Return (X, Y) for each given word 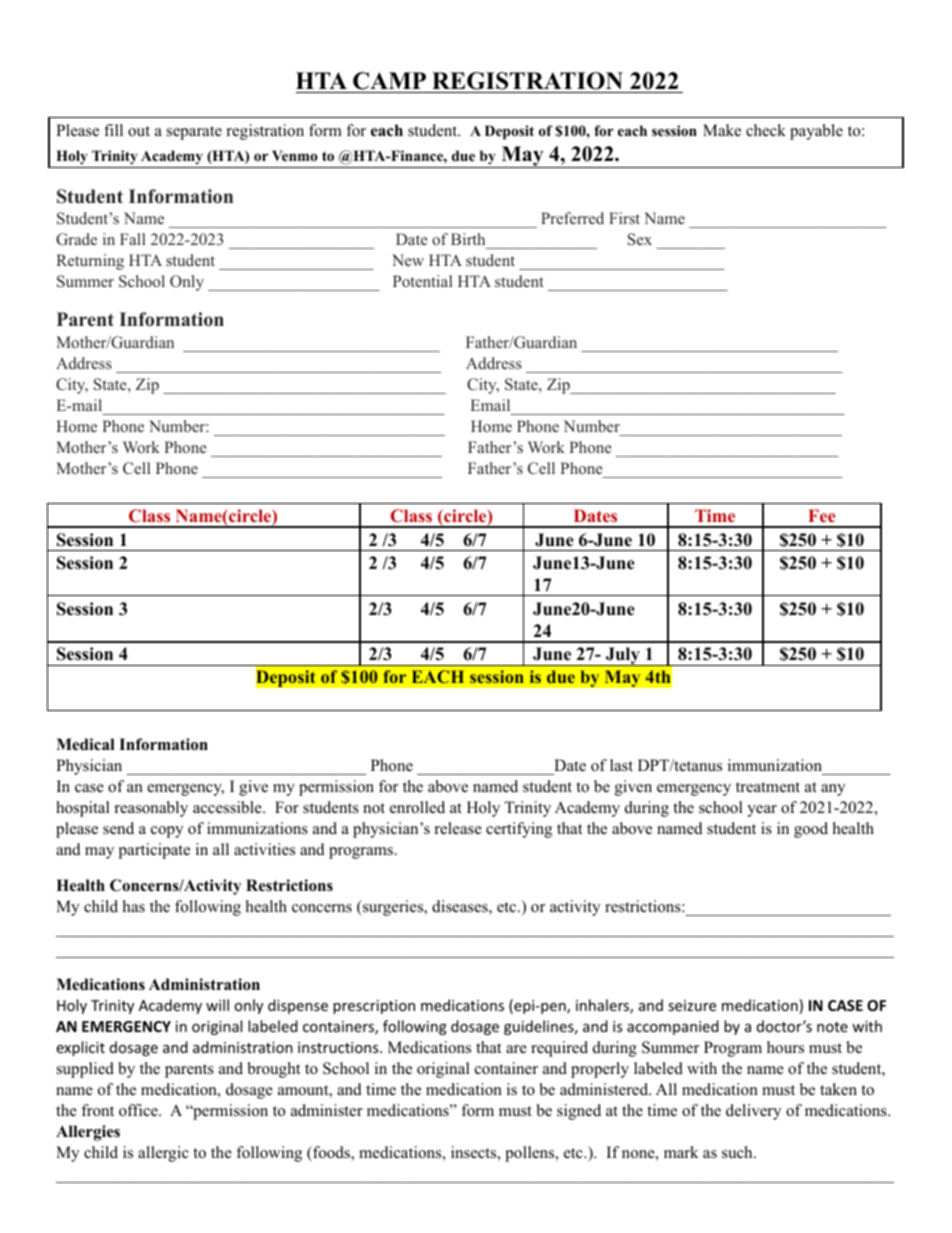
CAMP (390, 82)
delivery (753, 1112)
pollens (531, 1154)
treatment (768, 787)
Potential (422, 281)
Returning (90, 262)
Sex (640, 239)
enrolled (417, 807)
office (139, 1110)
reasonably (151, 809)
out (139, 131)
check (766, 130)
